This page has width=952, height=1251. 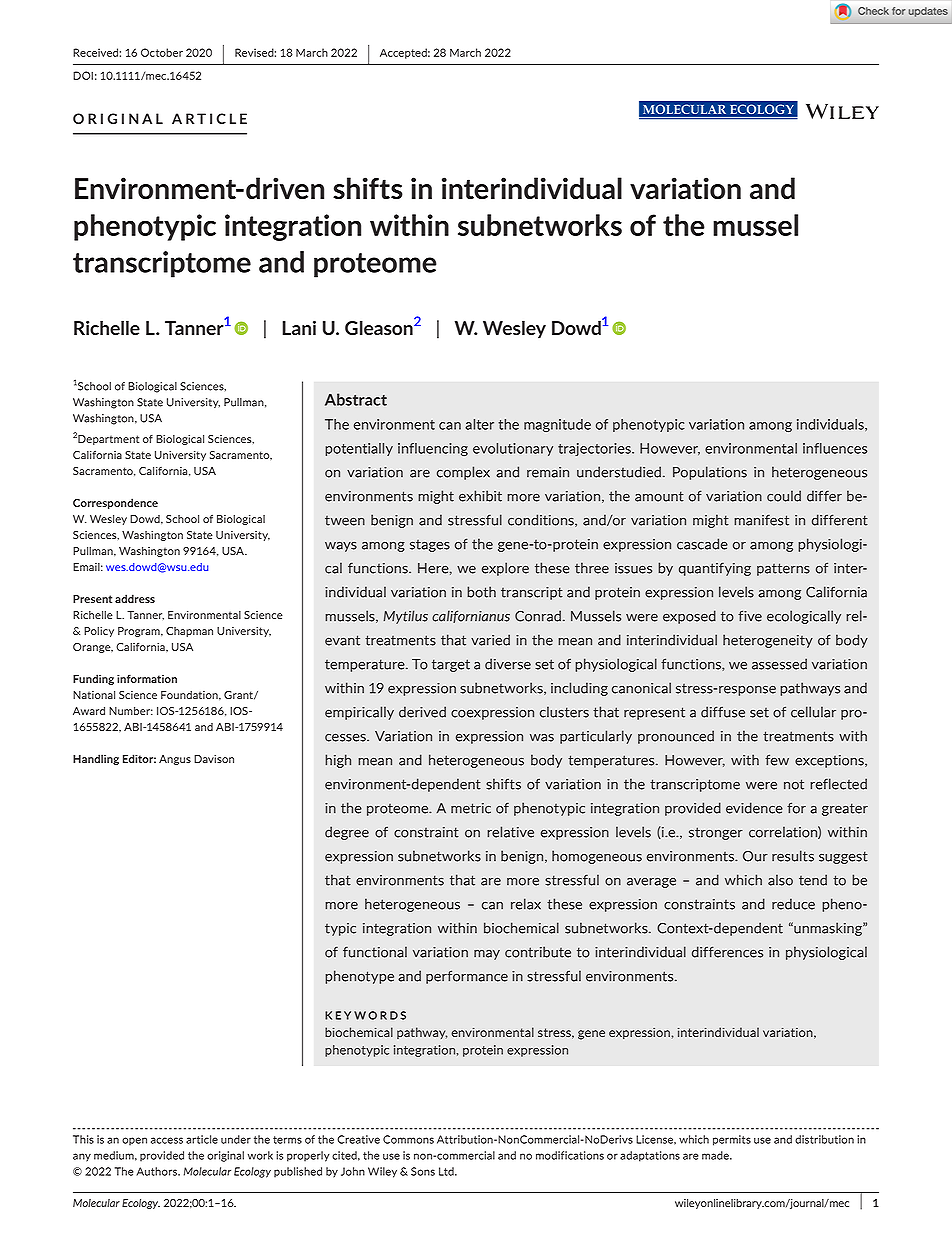 I want to click on Commons, so click(x=408, y=1139).
